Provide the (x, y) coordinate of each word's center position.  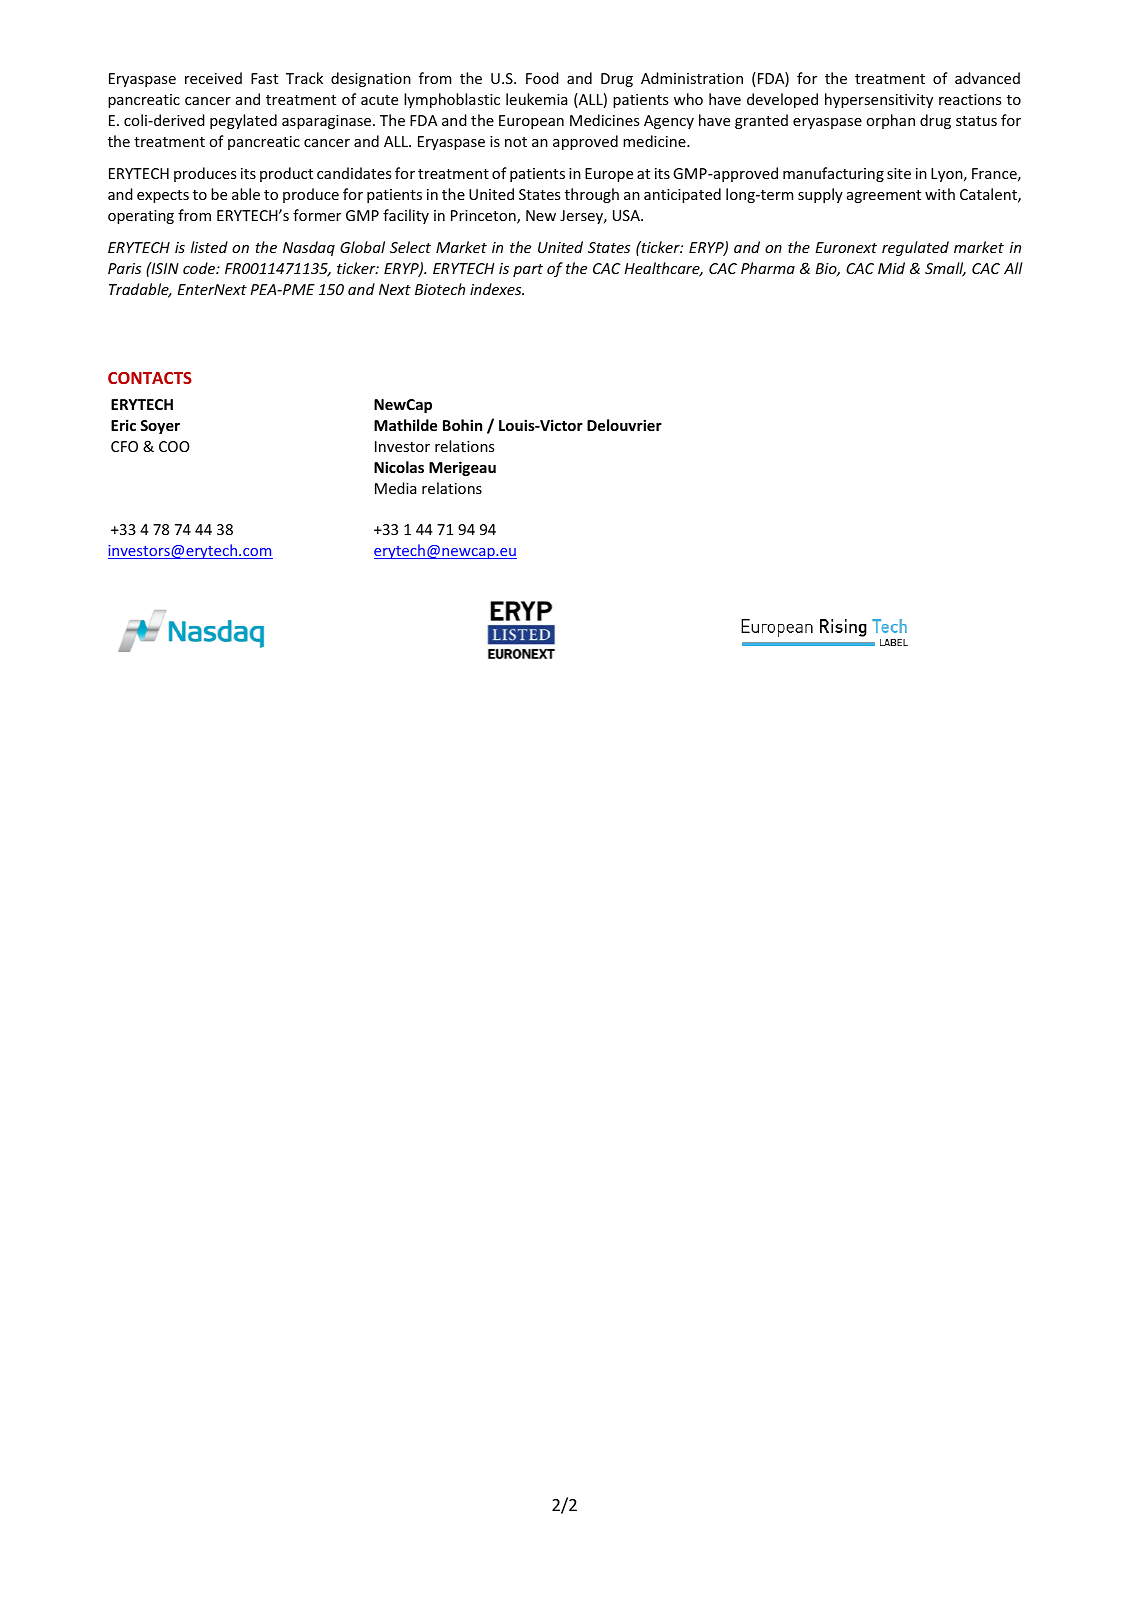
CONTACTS (150, 378)
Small (945, 269)
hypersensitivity (879, 100)
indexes (497, 289)
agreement (884, 196)
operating (141, 217)
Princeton (484, 217)
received (213, 78)
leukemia (536, 99)
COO (174, 446)
